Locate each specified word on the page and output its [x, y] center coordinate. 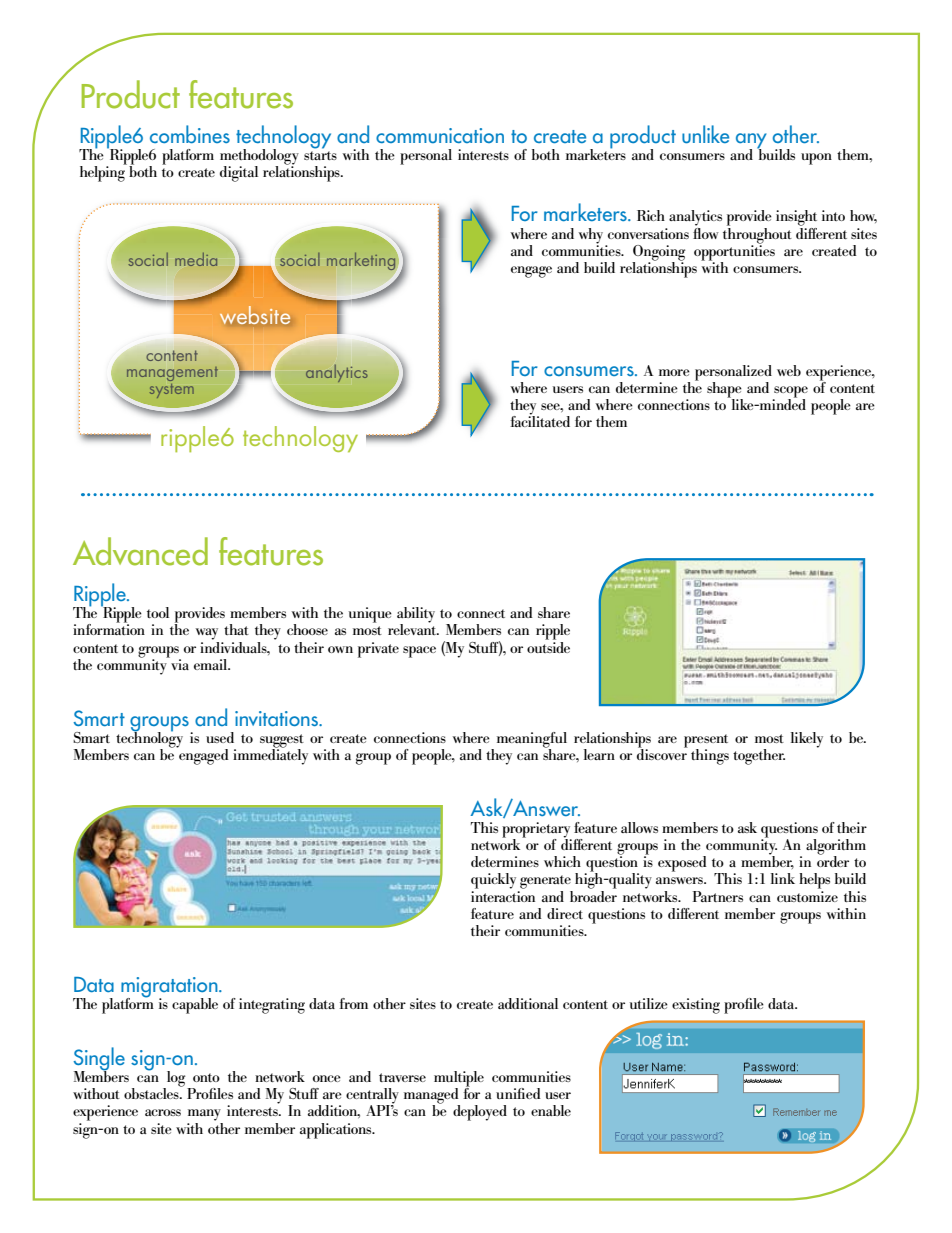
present [706, 742]
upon [816, 159]
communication [440, 135]
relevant [413, 628]
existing [696, 1006]
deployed [480, 1113]
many [204, 1115]
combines [190, 134]
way [206, 634]
